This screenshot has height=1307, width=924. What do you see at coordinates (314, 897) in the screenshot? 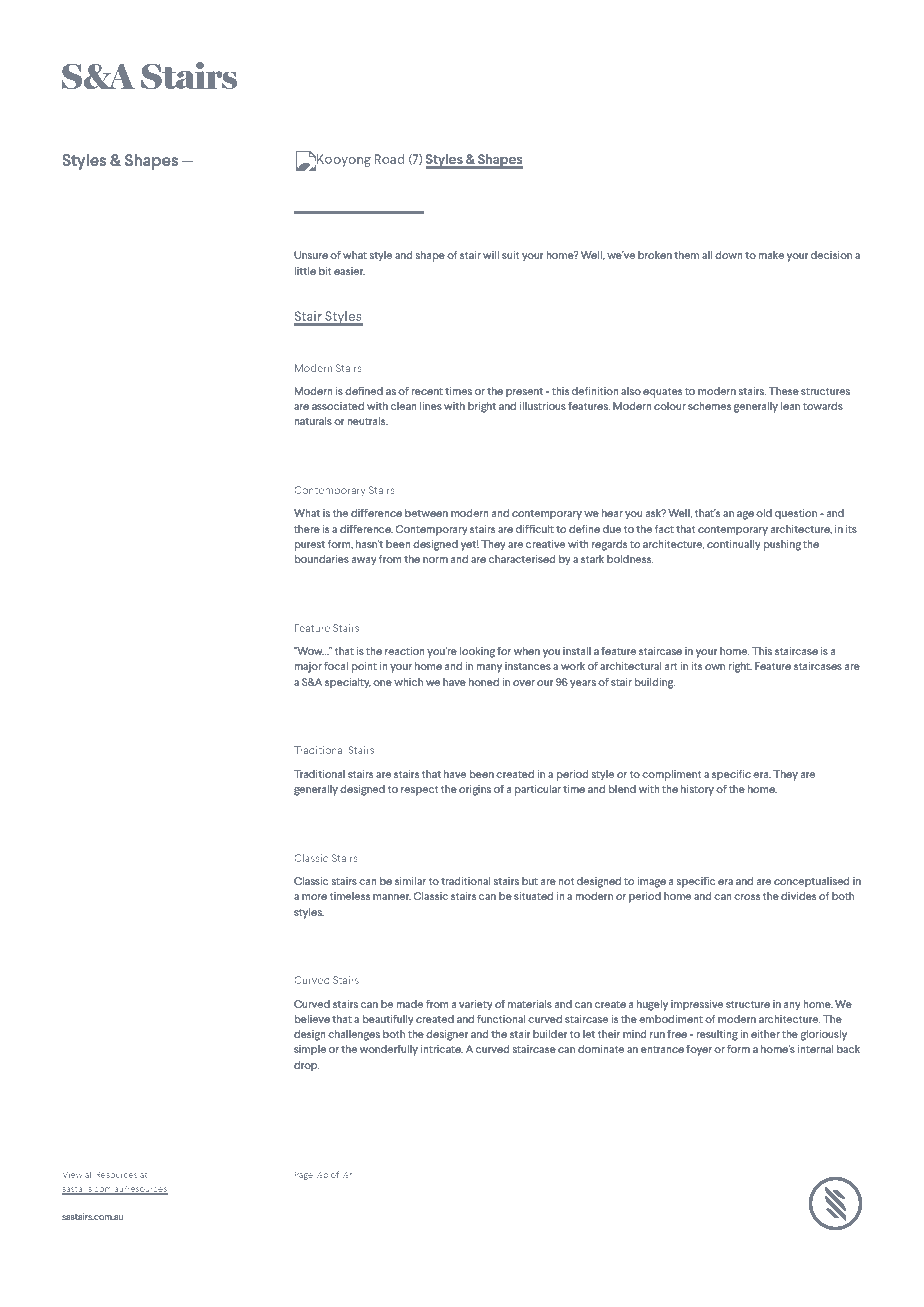
I see `more` at bounding box center [314, 897].
